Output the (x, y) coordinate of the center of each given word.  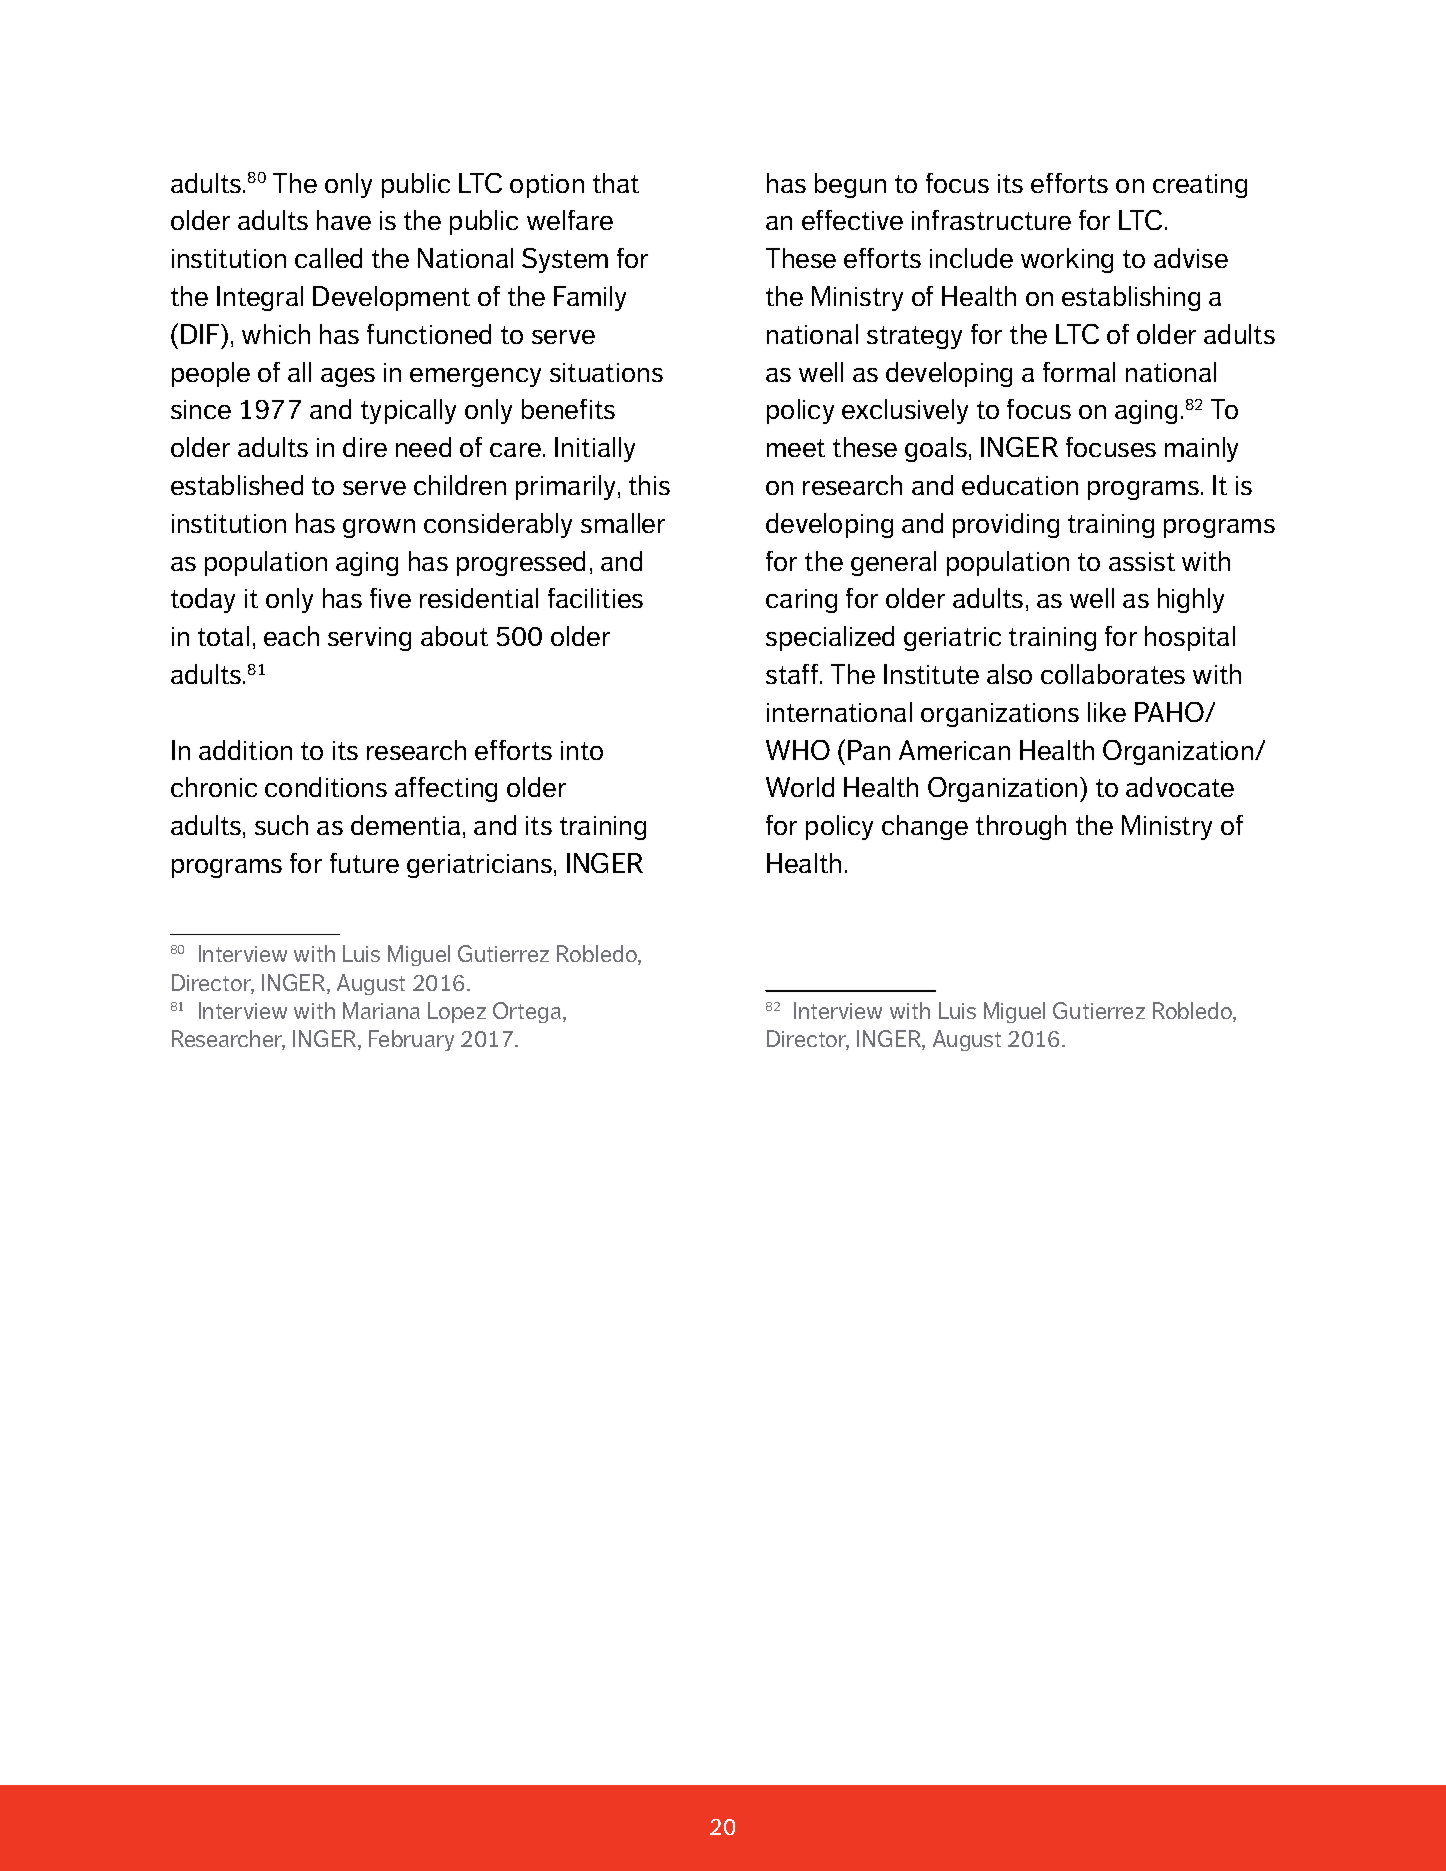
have (344, 220)
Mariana (381, 1010)
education (1020, 485)
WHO (798, 750)
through (1021, 827)
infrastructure (991, 220)
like (1107, 712)
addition (245, 750)
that (616, 183)
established (237, 485)
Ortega (527, 1012)
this (649, 485)
